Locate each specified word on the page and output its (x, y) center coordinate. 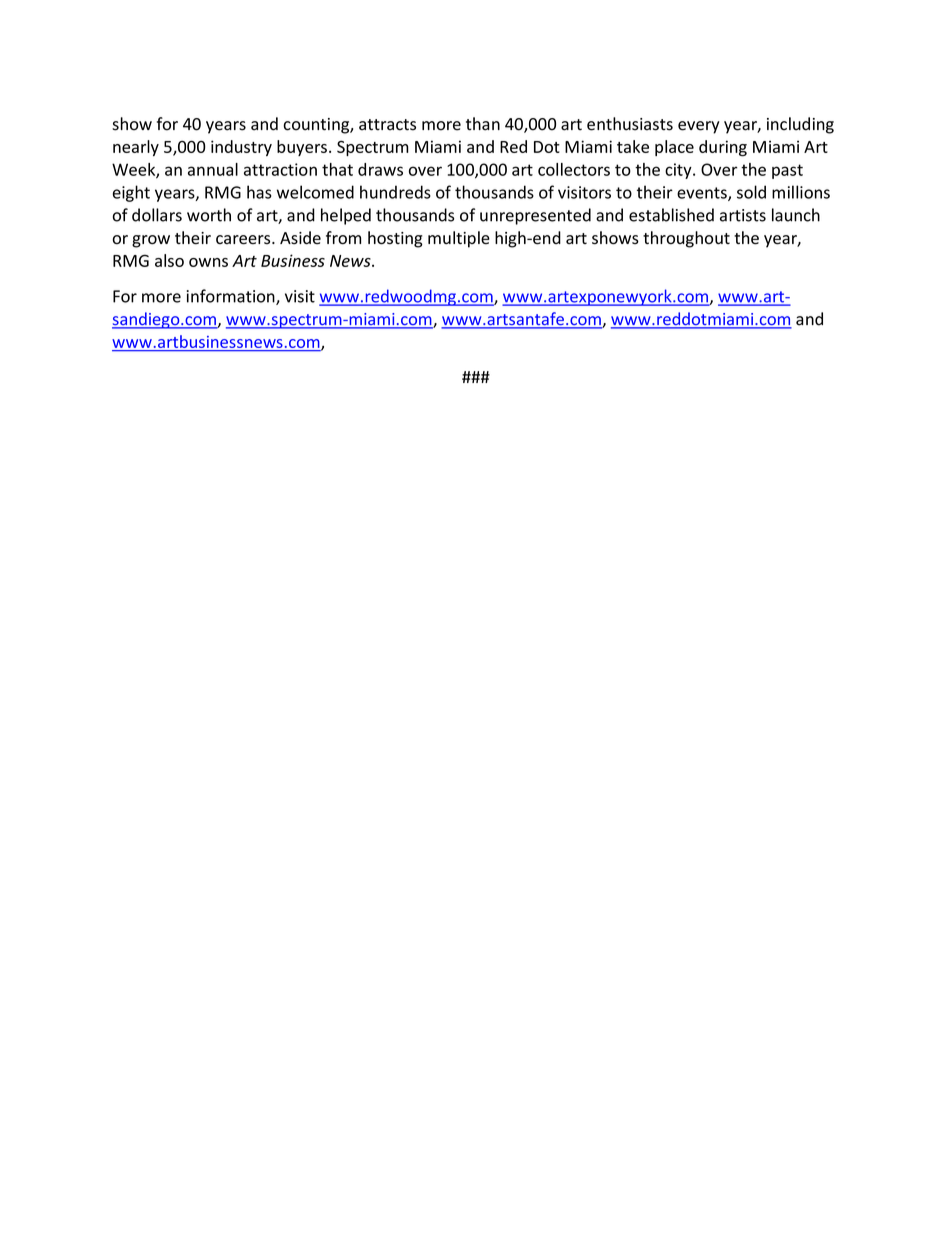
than (483, 124)
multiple (459, 239)
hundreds (395, 192)
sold (751, 192)
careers (244, 240)
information (232, 297)
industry (241, 148)
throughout (686, 239)
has (259, 192)
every (699, 127)
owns (208, 262)
